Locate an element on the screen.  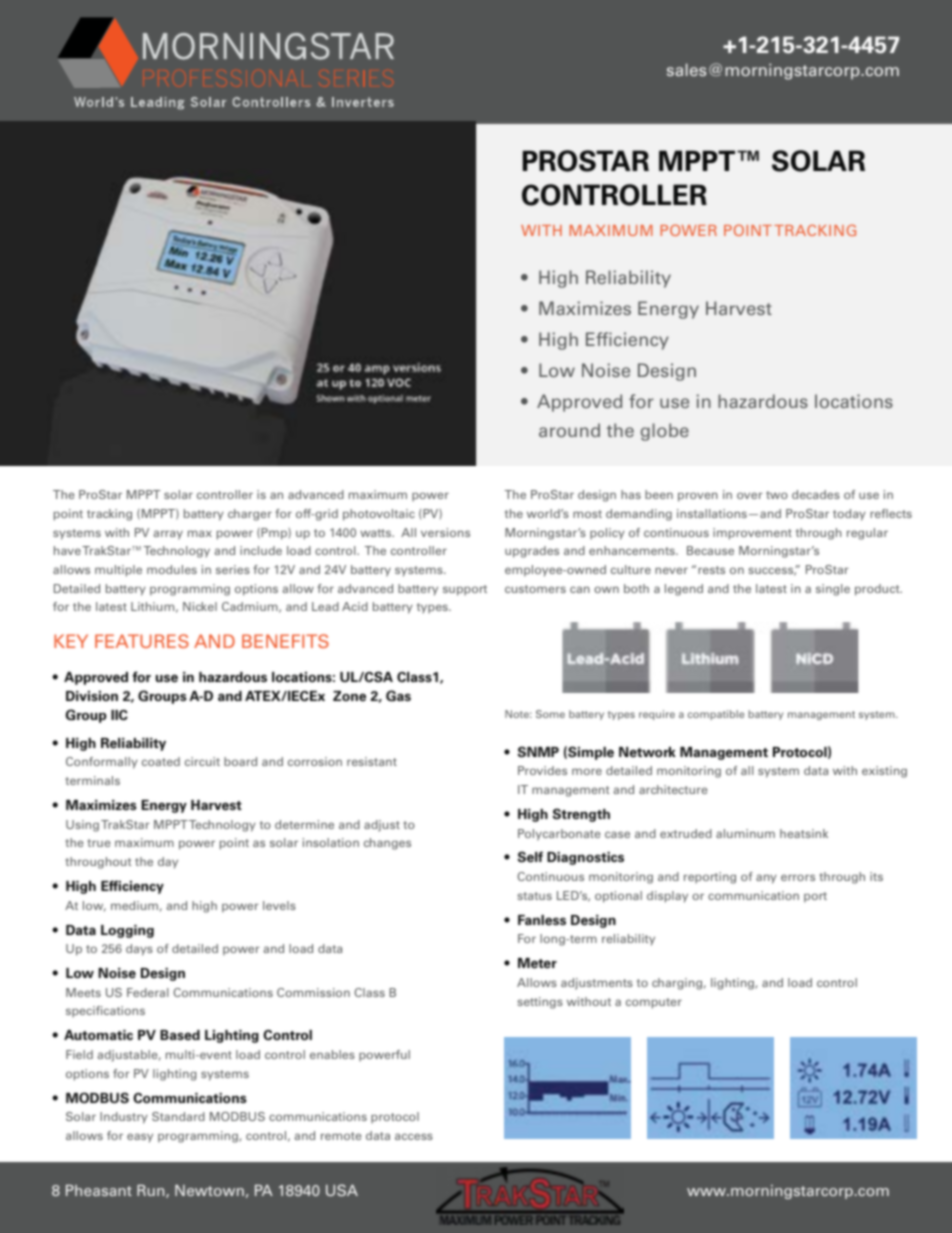
Polycarbonate is located at coordinates (559, 835).
